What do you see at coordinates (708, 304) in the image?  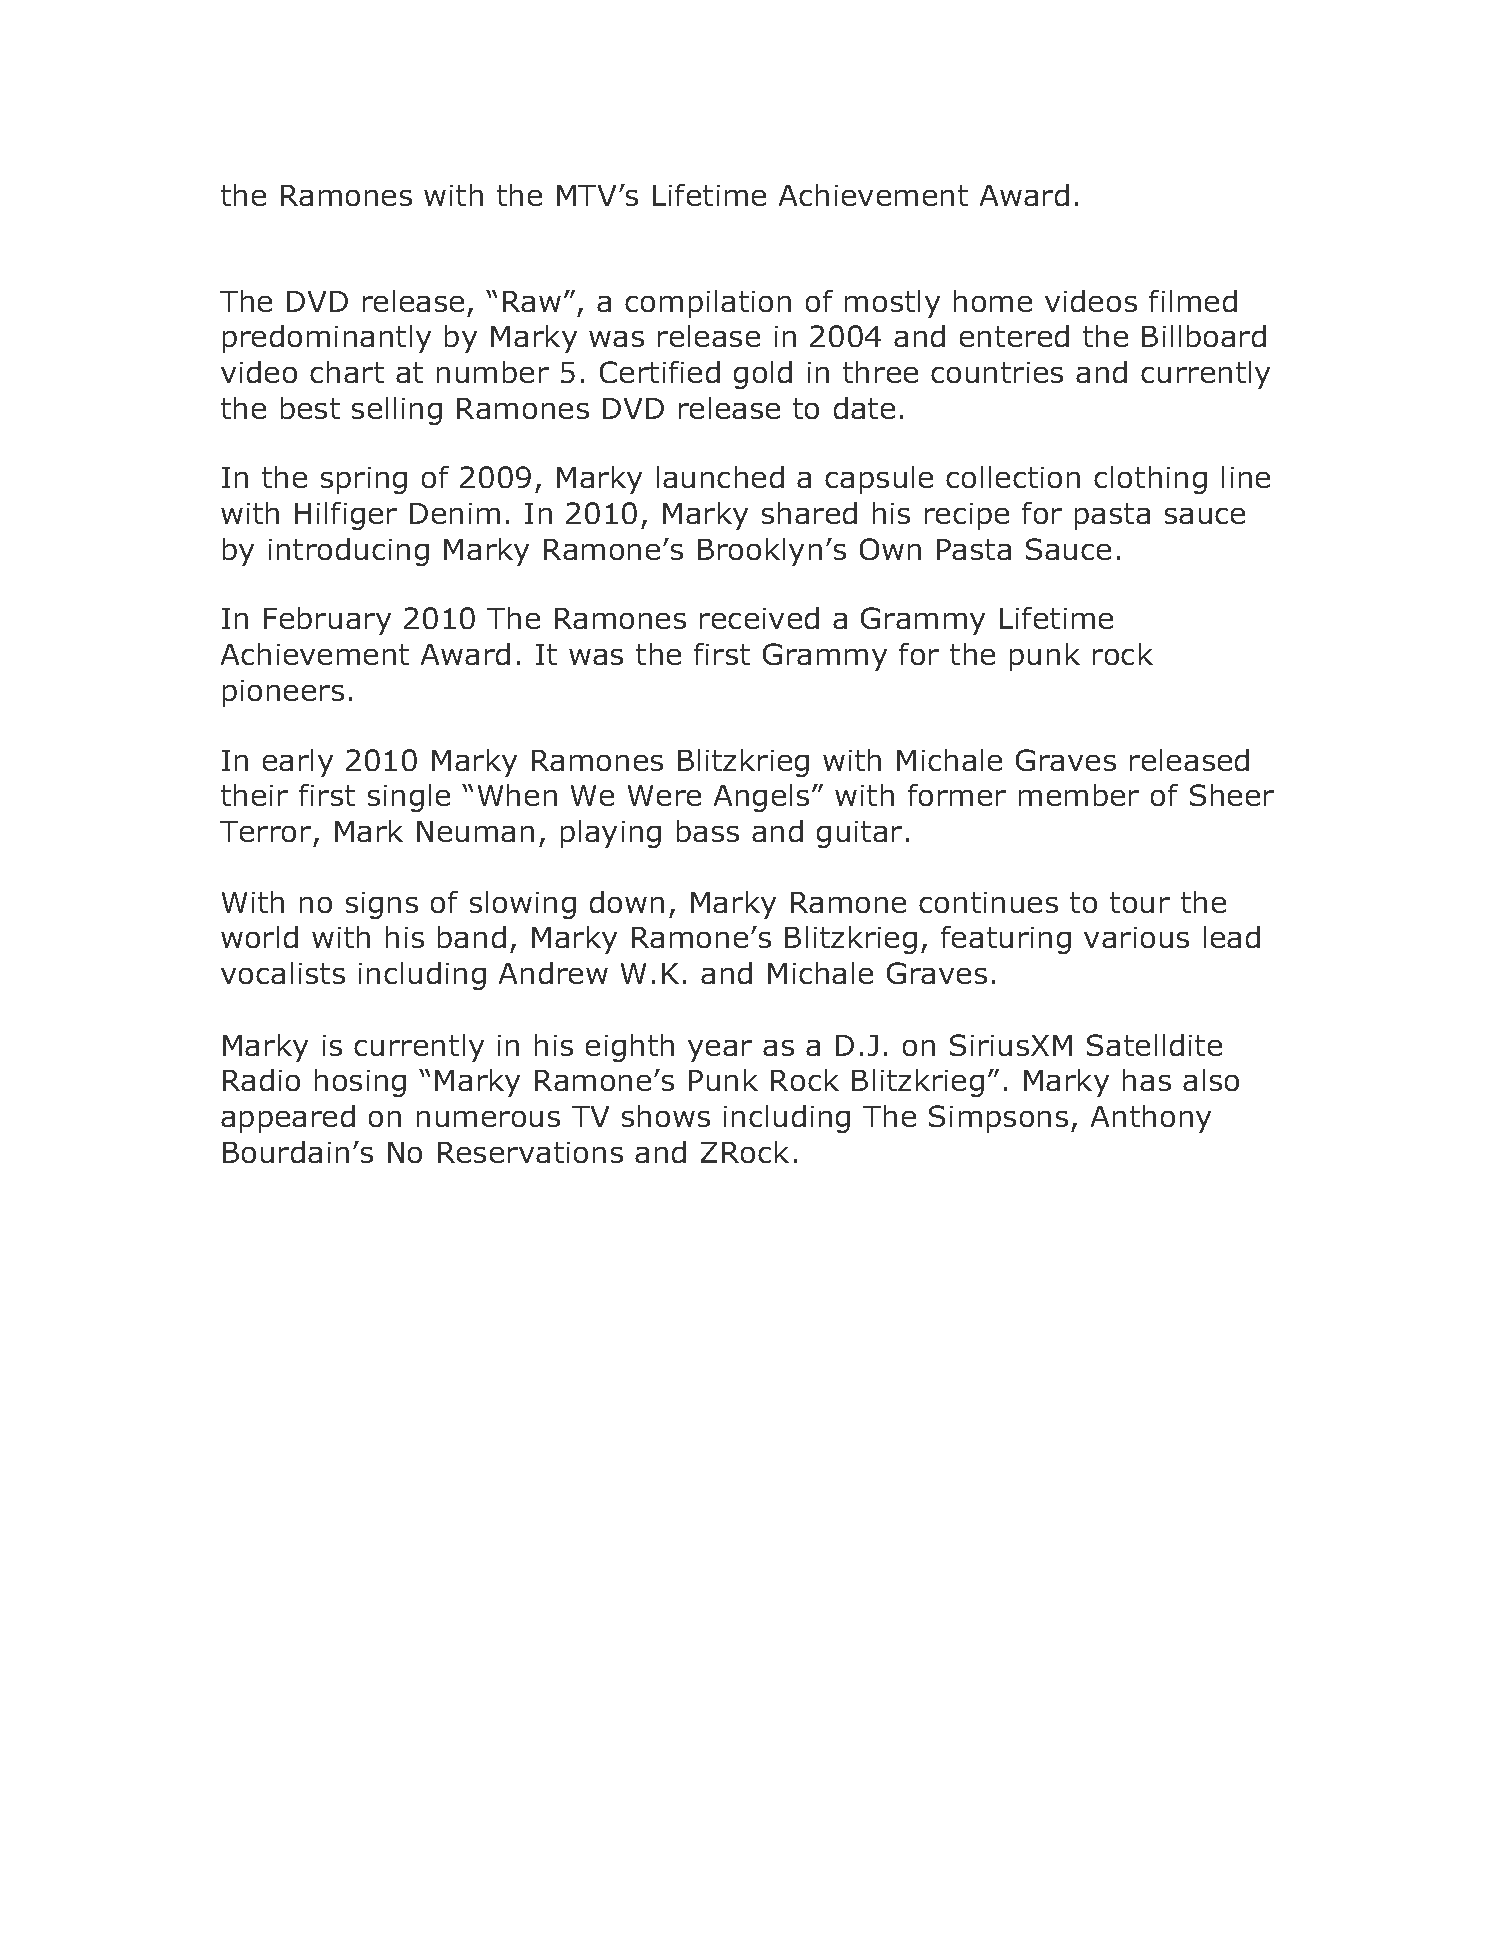 I see `compilation` at bounding box center [708, 304].
